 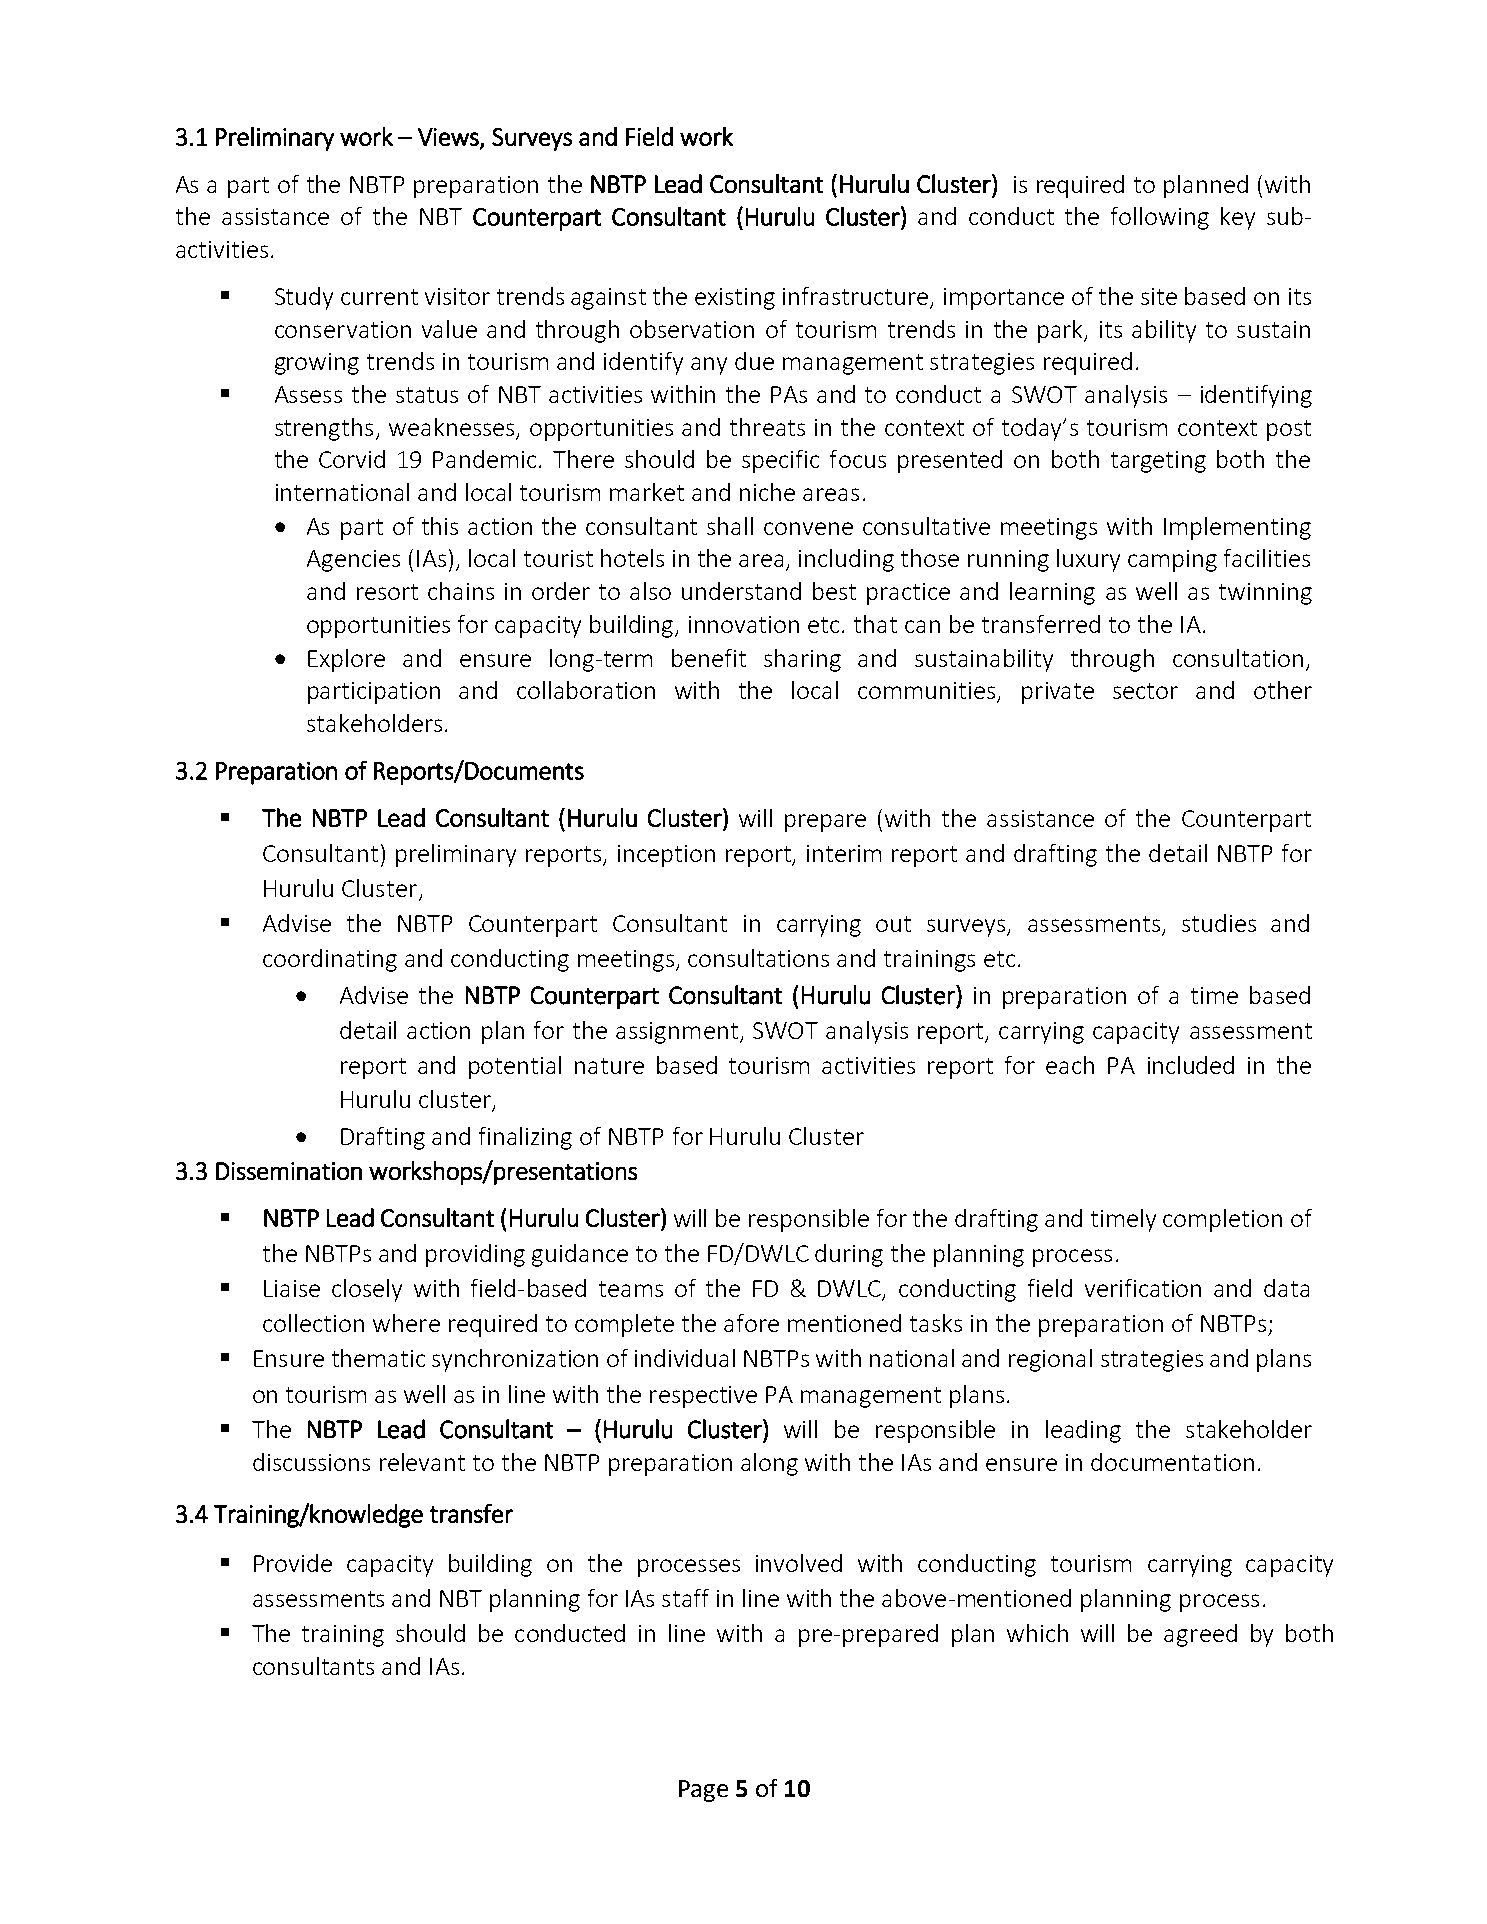 I want to click on coordinating, so click(x=330, y=960).
